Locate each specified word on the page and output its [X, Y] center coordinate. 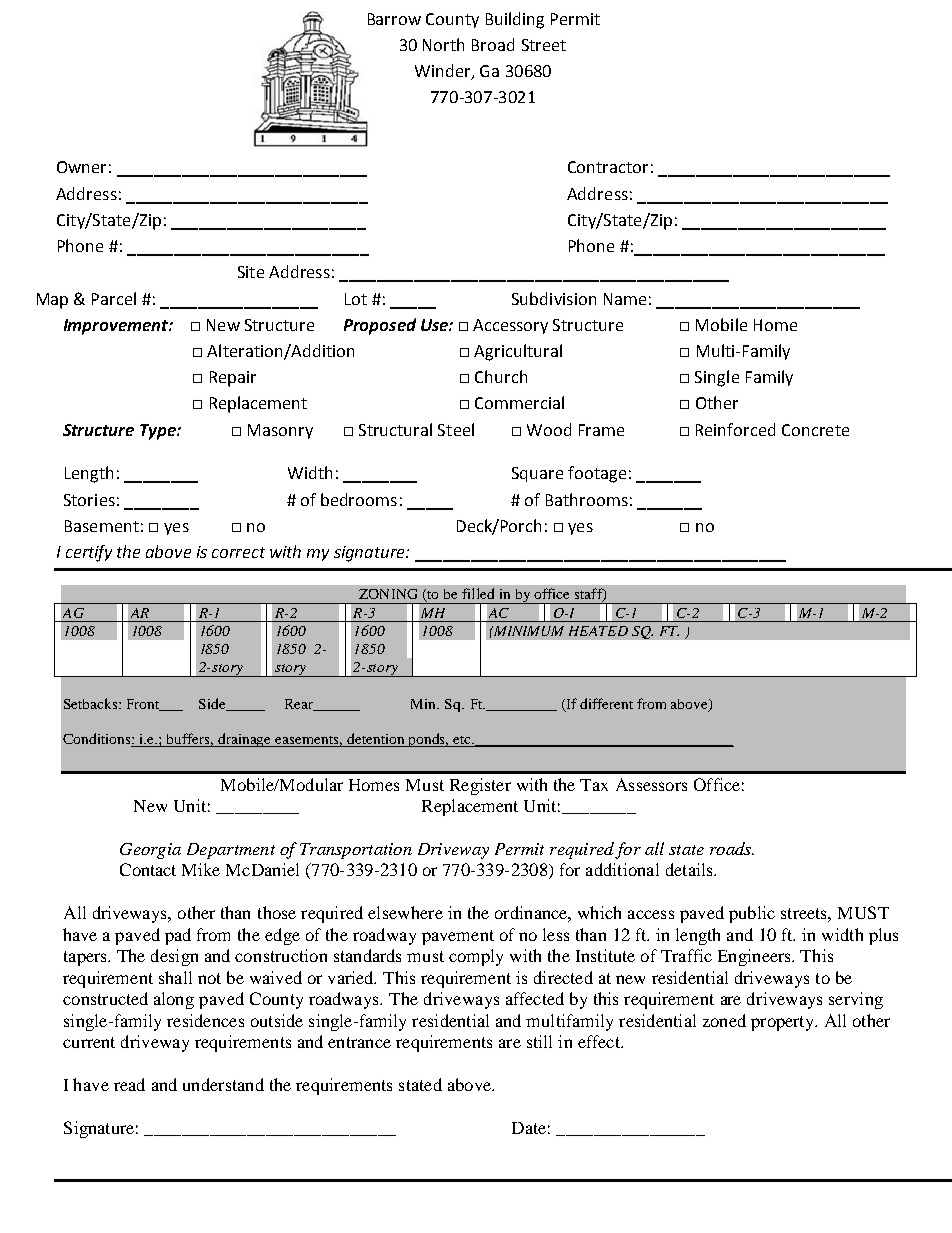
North [443, 44]
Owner [81, 167]
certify [89, 553]
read [129, 1084]
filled [478, 593]
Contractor [608, 167]
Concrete [815, 430]
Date [529, 1128]
